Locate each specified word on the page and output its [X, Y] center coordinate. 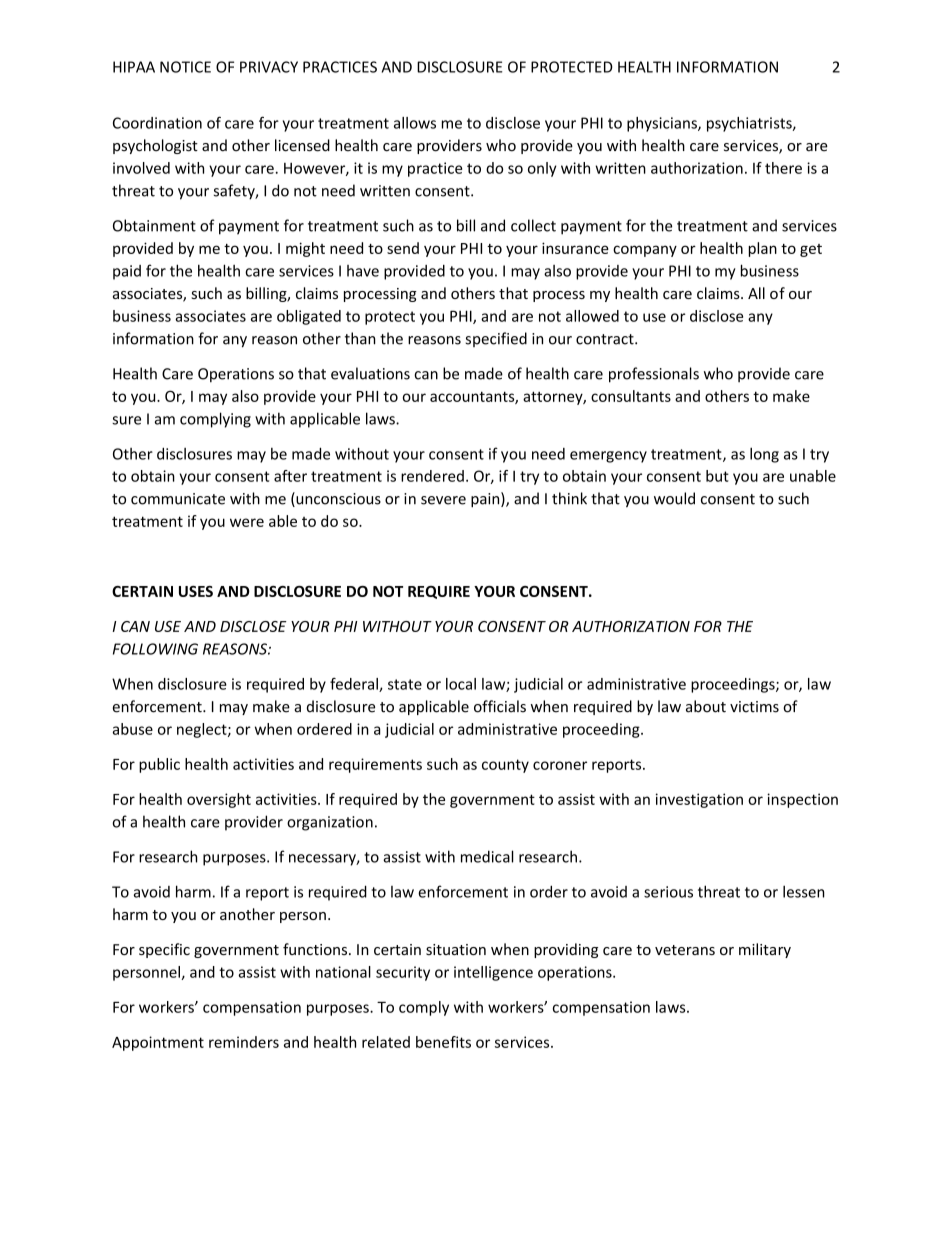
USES [196, 591]
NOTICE [185, 67]
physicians [663, 124]
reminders [244, 1042]
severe [443, 500]
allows [415, 123]
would [674, 498]
